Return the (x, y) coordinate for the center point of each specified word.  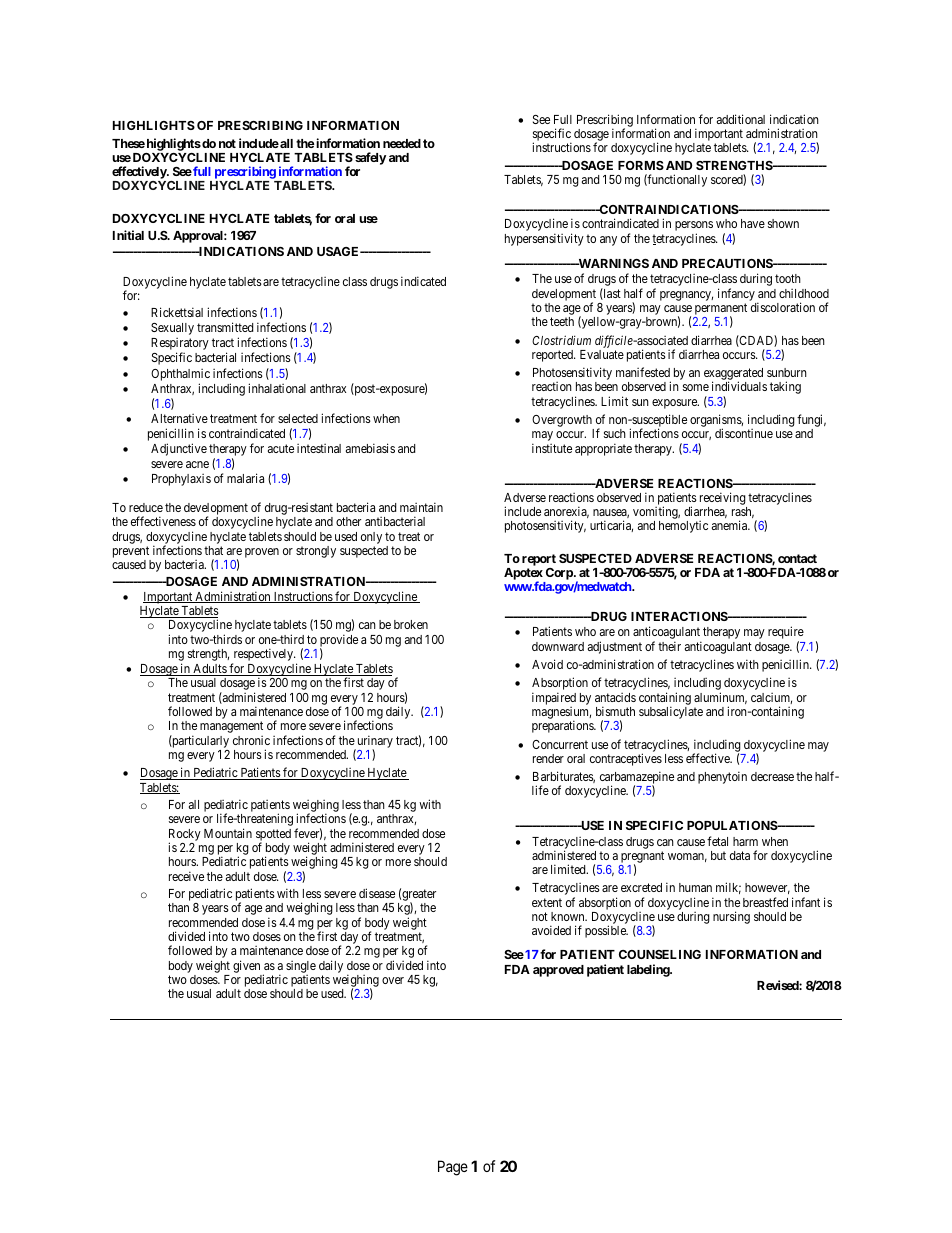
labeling (649, 970)
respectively (264, 656)
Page (453, 1168)
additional (741, 119)
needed (402, 143)
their (669, 646)
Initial (128, 235)
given (246, 966)
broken (411, 624)
